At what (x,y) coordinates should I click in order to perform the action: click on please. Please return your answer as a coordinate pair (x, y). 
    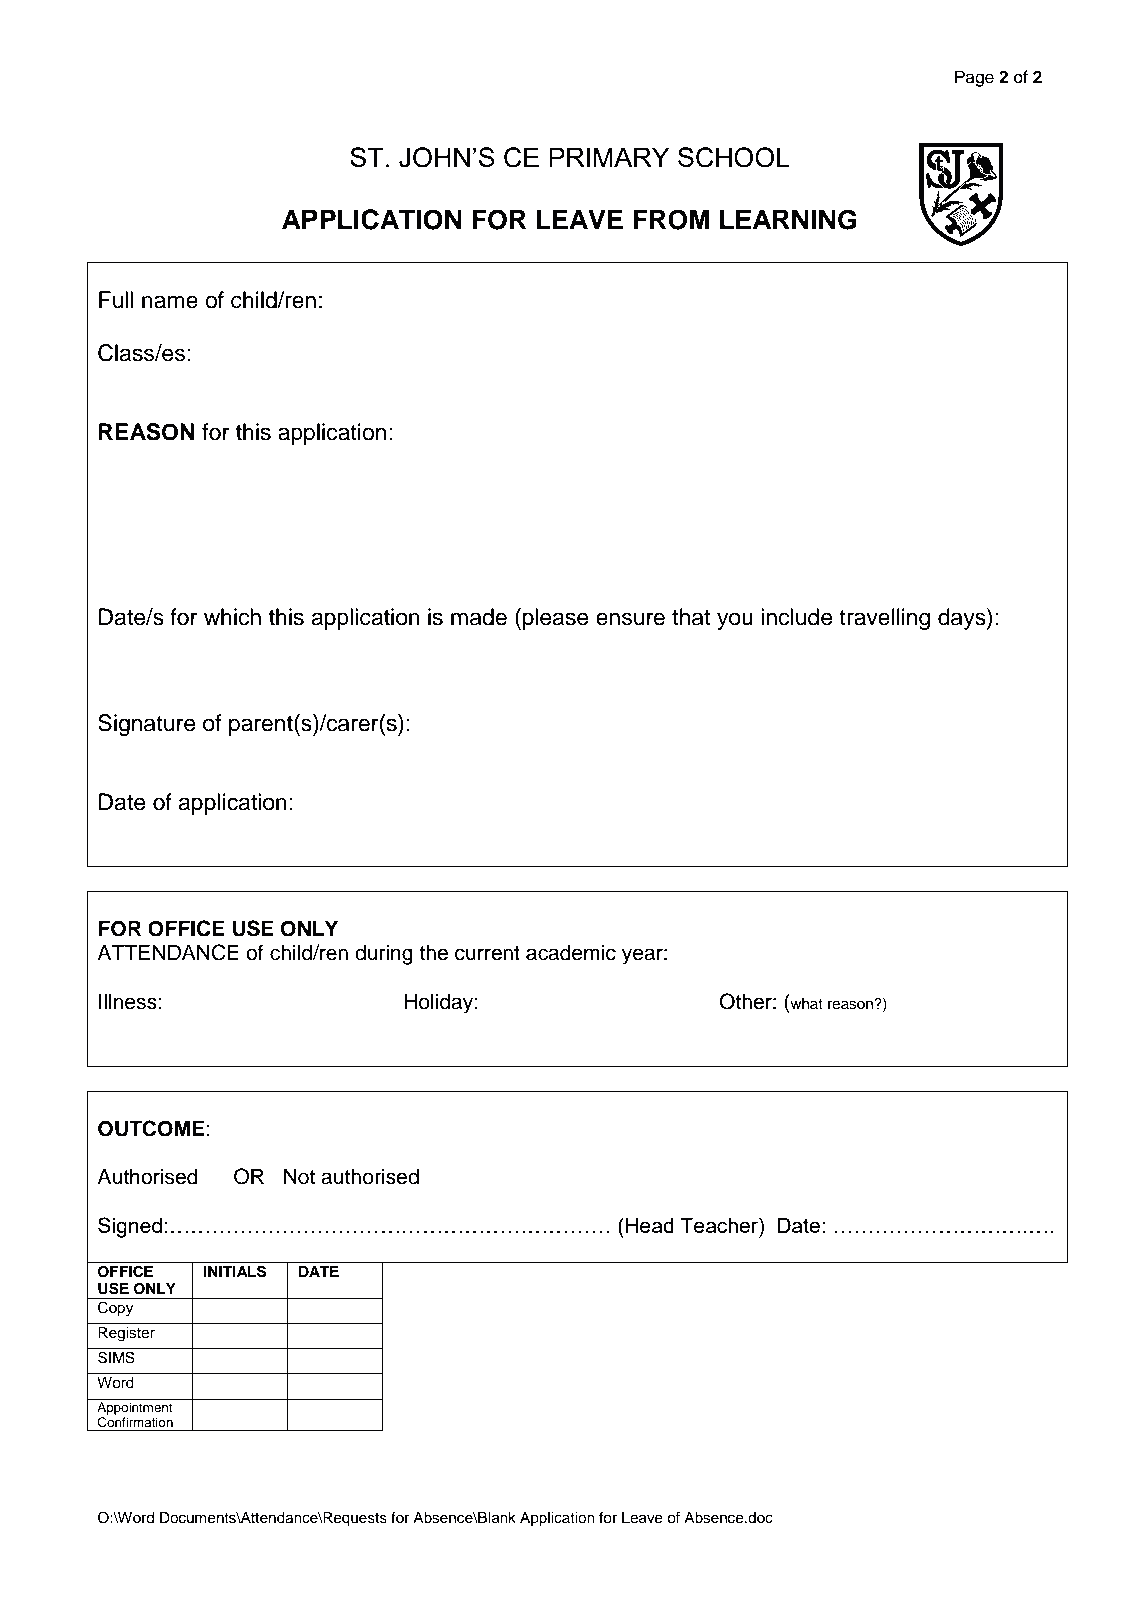
    Looking at the image, I should click on (556, 619).
